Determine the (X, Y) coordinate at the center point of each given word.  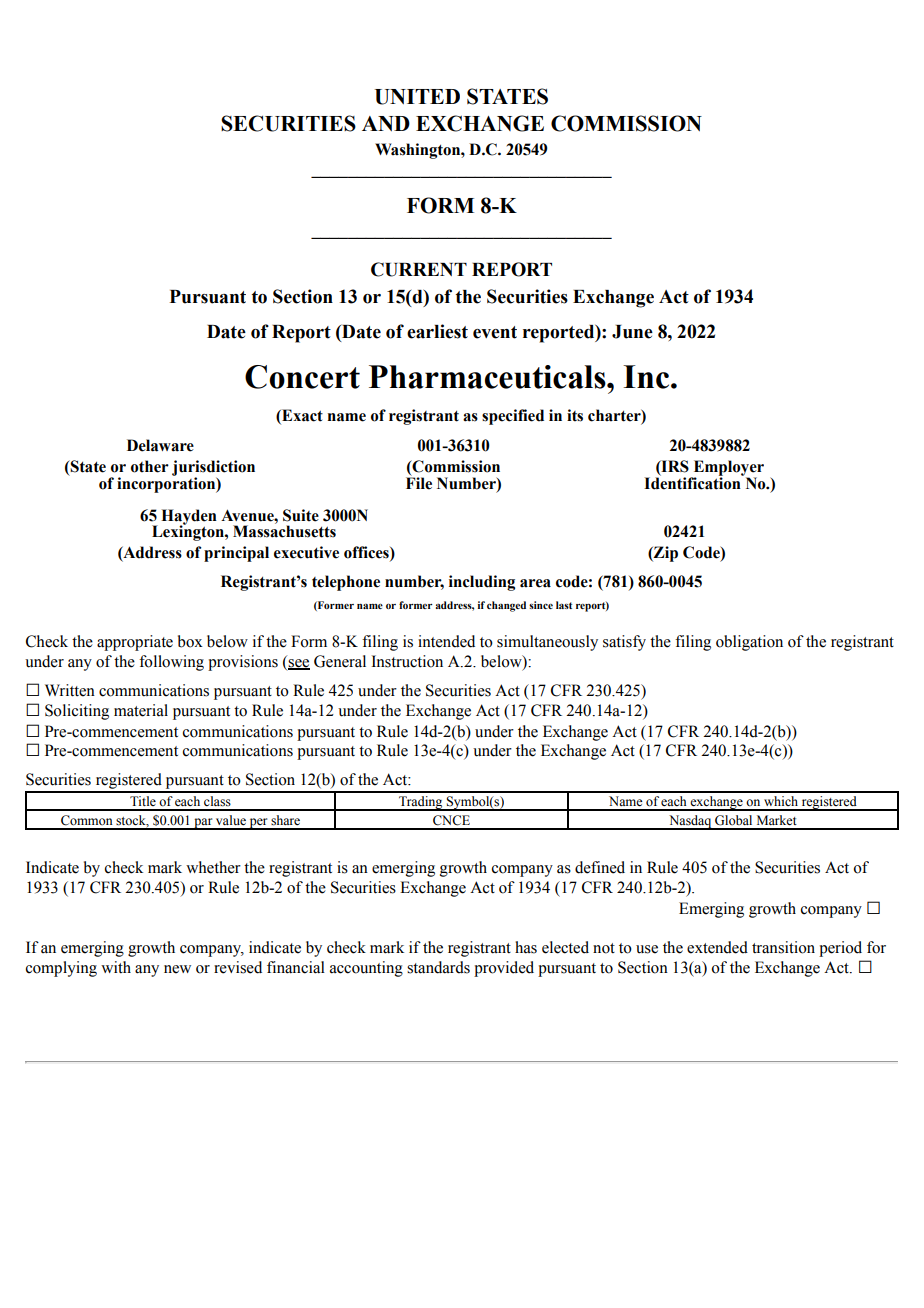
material (141, 710)
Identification (693, 482)
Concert (302, 377)
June (632, 332)
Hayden (189, 518)
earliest (437, 331)
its (575, 415)
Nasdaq (690, 822)
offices (367, 553)
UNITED (417, 97)
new (177, 969)
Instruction (407, 661)
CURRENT (419, 269)
